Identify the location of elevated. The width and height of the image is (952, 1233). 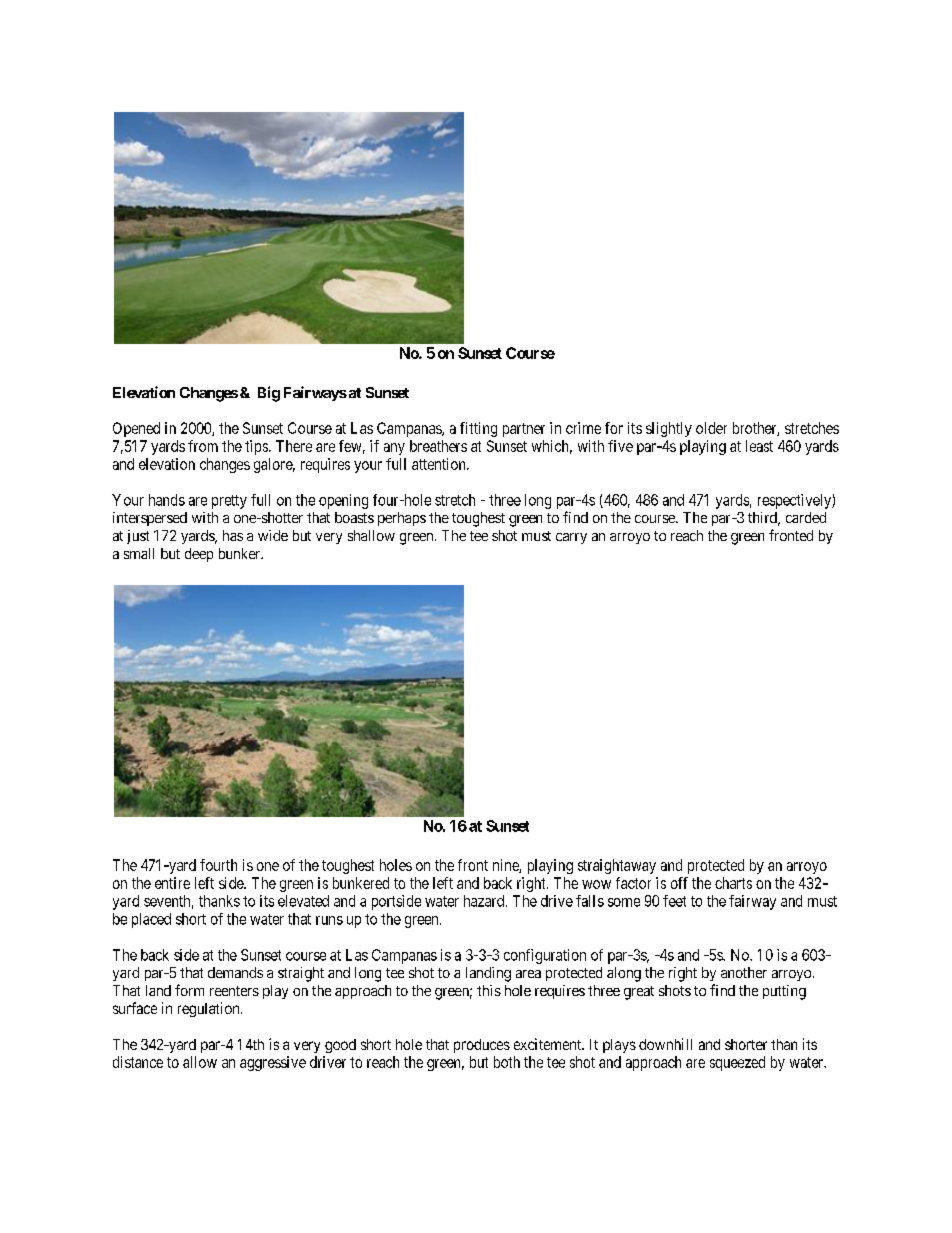
(303, 901).
